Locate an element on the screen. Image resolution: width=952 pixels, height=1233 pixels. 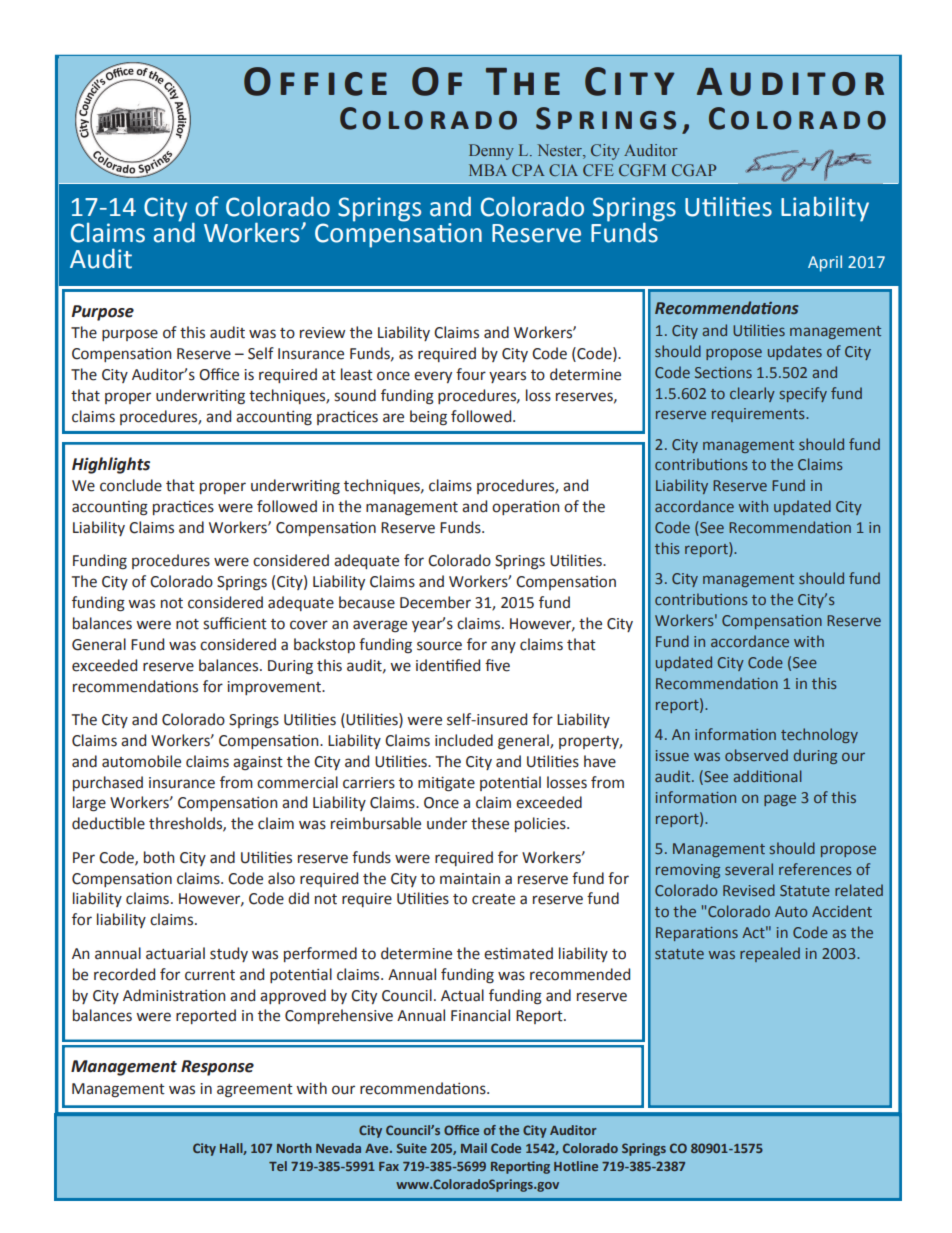
create is located at coordinates (493, 899).
